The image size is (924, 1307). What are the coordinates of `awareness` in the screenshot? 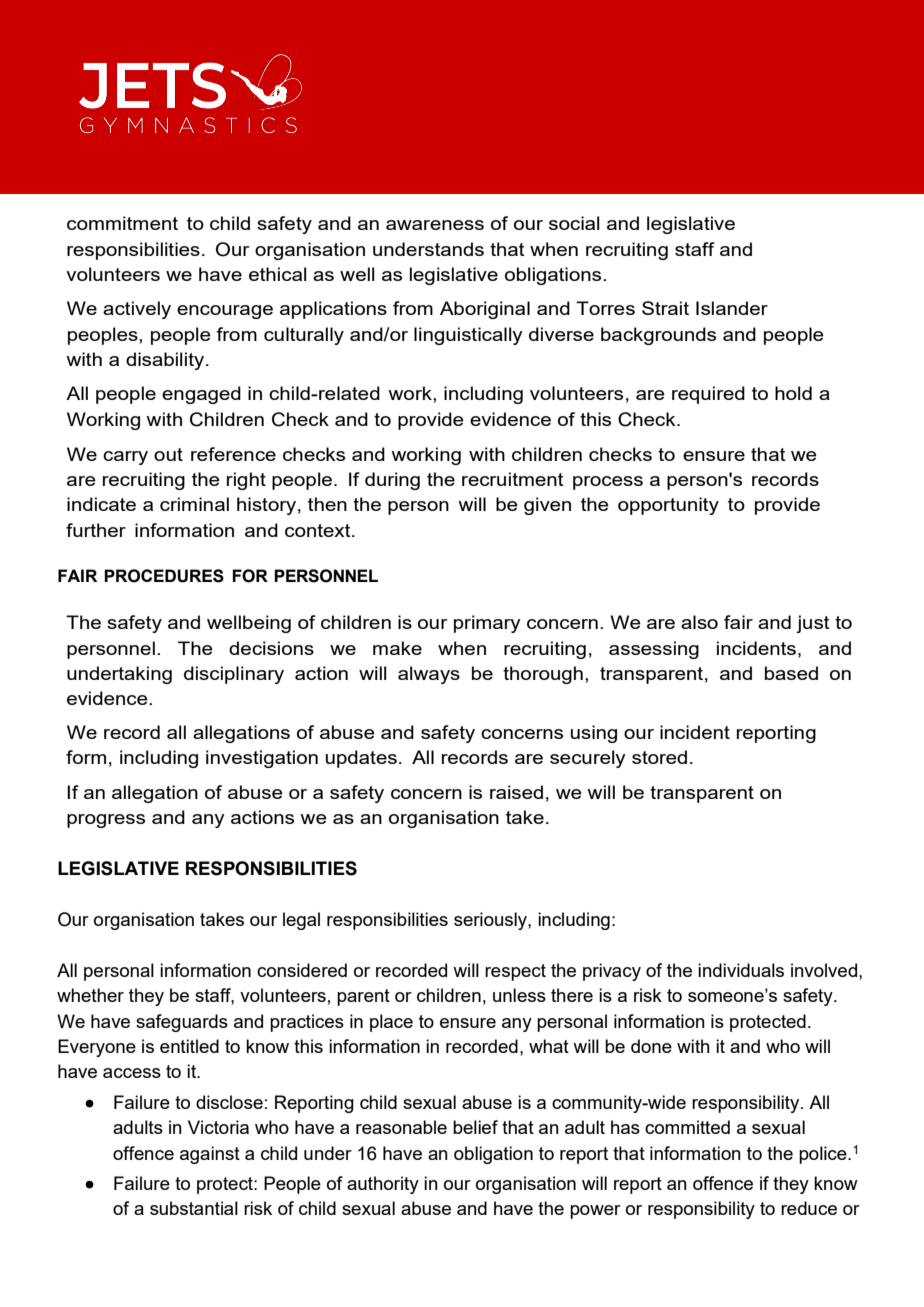 It's located at (435, 225).
